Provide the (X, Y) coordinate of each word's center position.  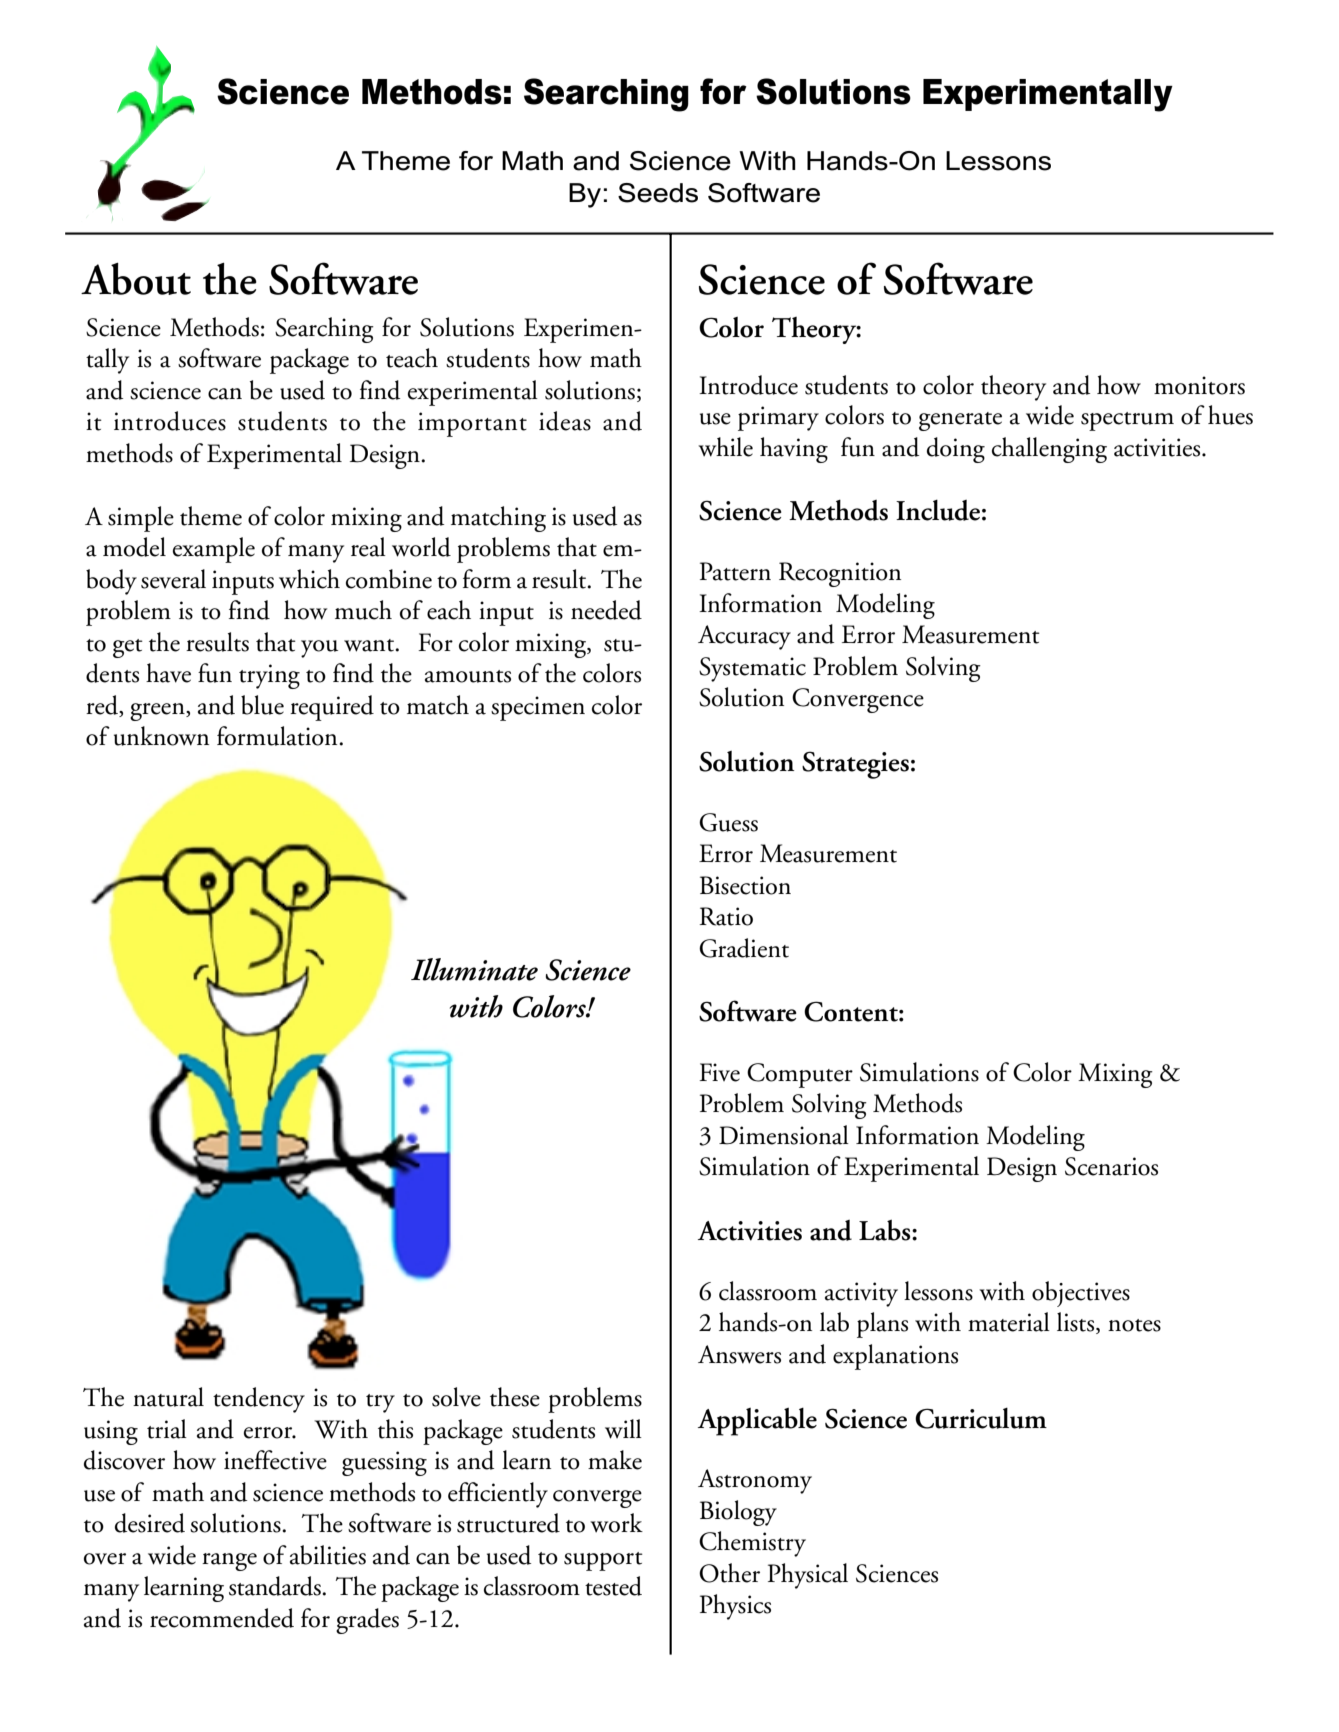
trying (269, 676)
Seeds (658, 193)
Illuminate (474, 969)
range (229, 1562)
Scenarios (1111, 1166)
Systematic (752, 669)
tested (613, 1586)
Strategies (855, 765)
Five (719, 1072)
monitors (1199, 385)
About (136, 279)
